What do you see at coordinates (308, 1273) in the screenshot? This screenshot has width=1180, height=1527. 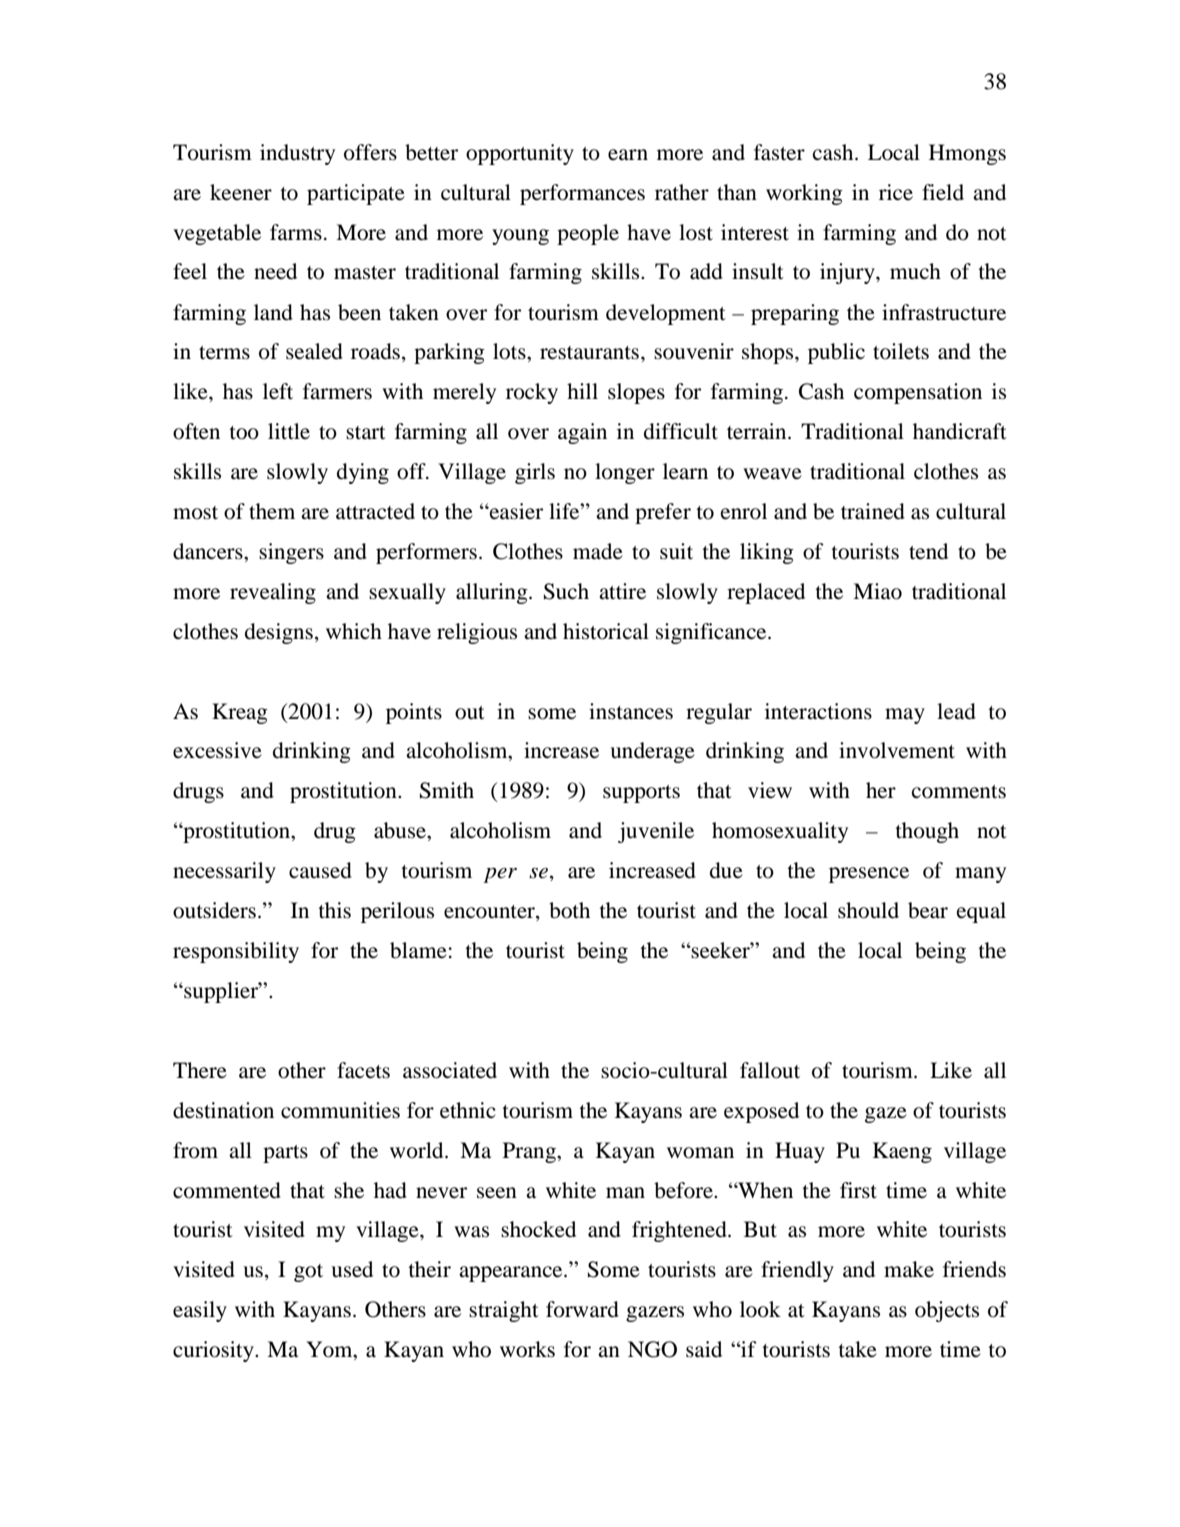 I see `got` at bounding box center [308, 1273].
